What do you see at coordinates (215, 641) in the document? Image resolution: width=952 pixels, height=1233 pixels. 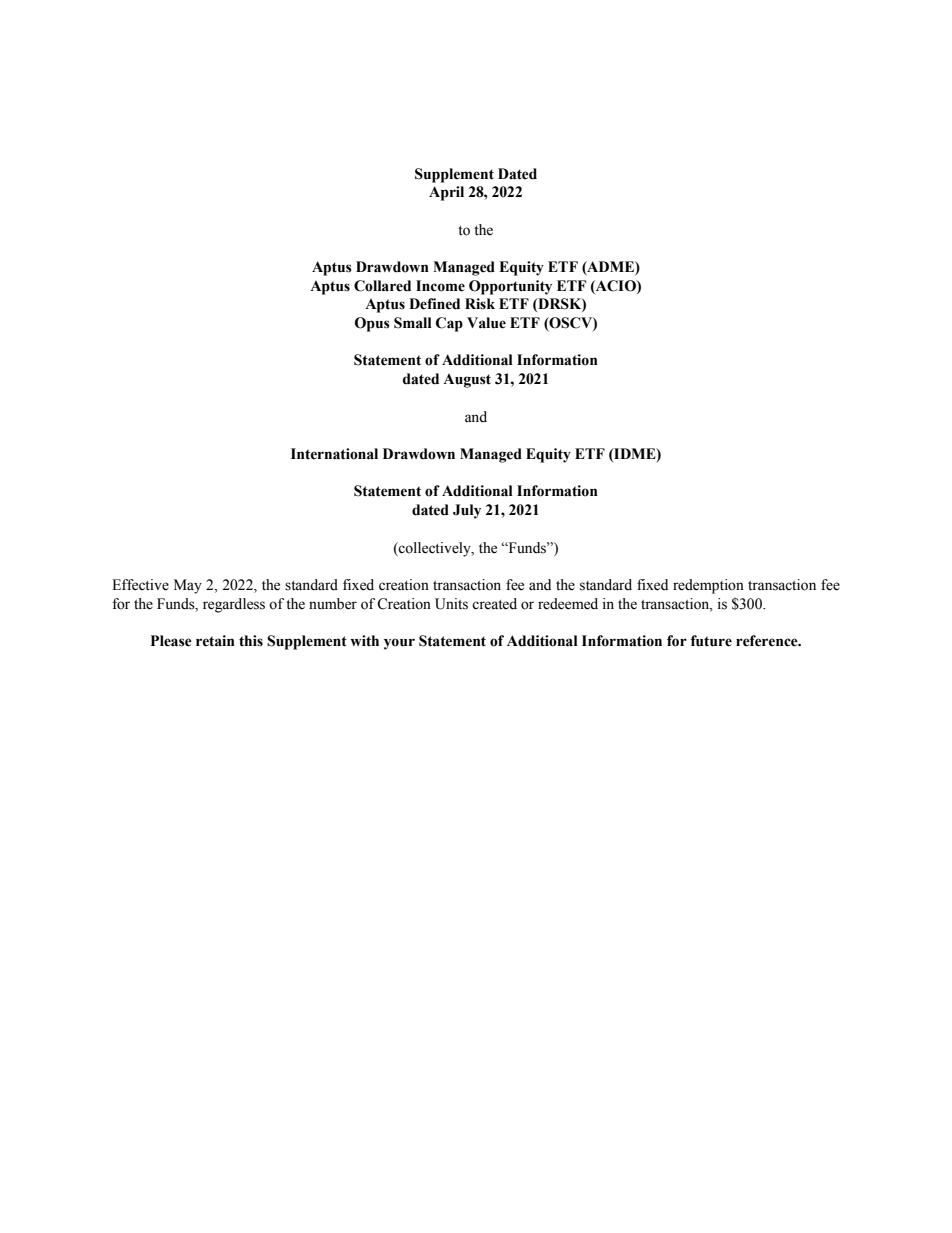 I see `retain` at bounding box center [215, 641].
